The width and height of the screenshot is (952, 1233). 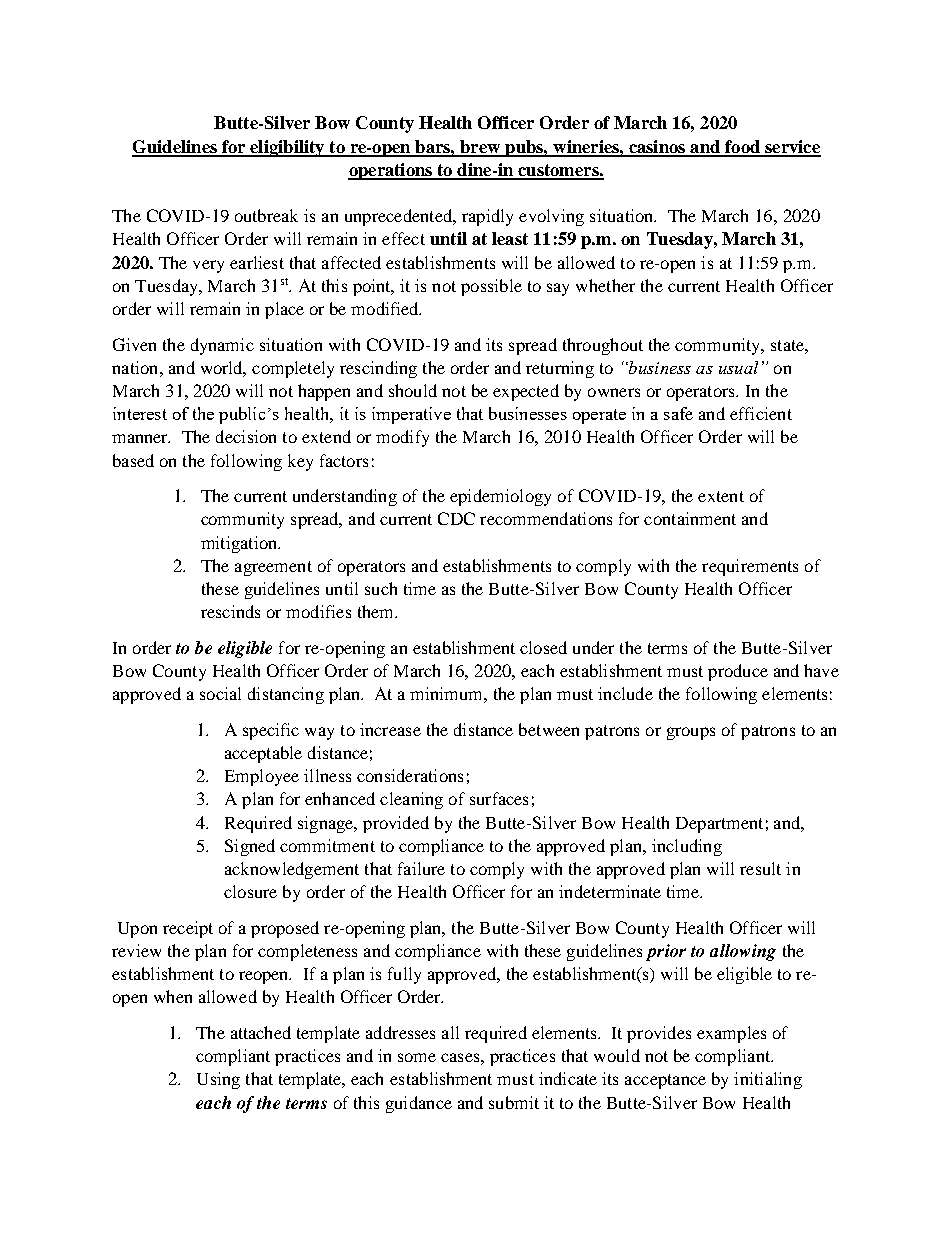 What do you see at coordinates (543, 647) in the screenshot?
I see `closed` at bounding box center [543, 647].
